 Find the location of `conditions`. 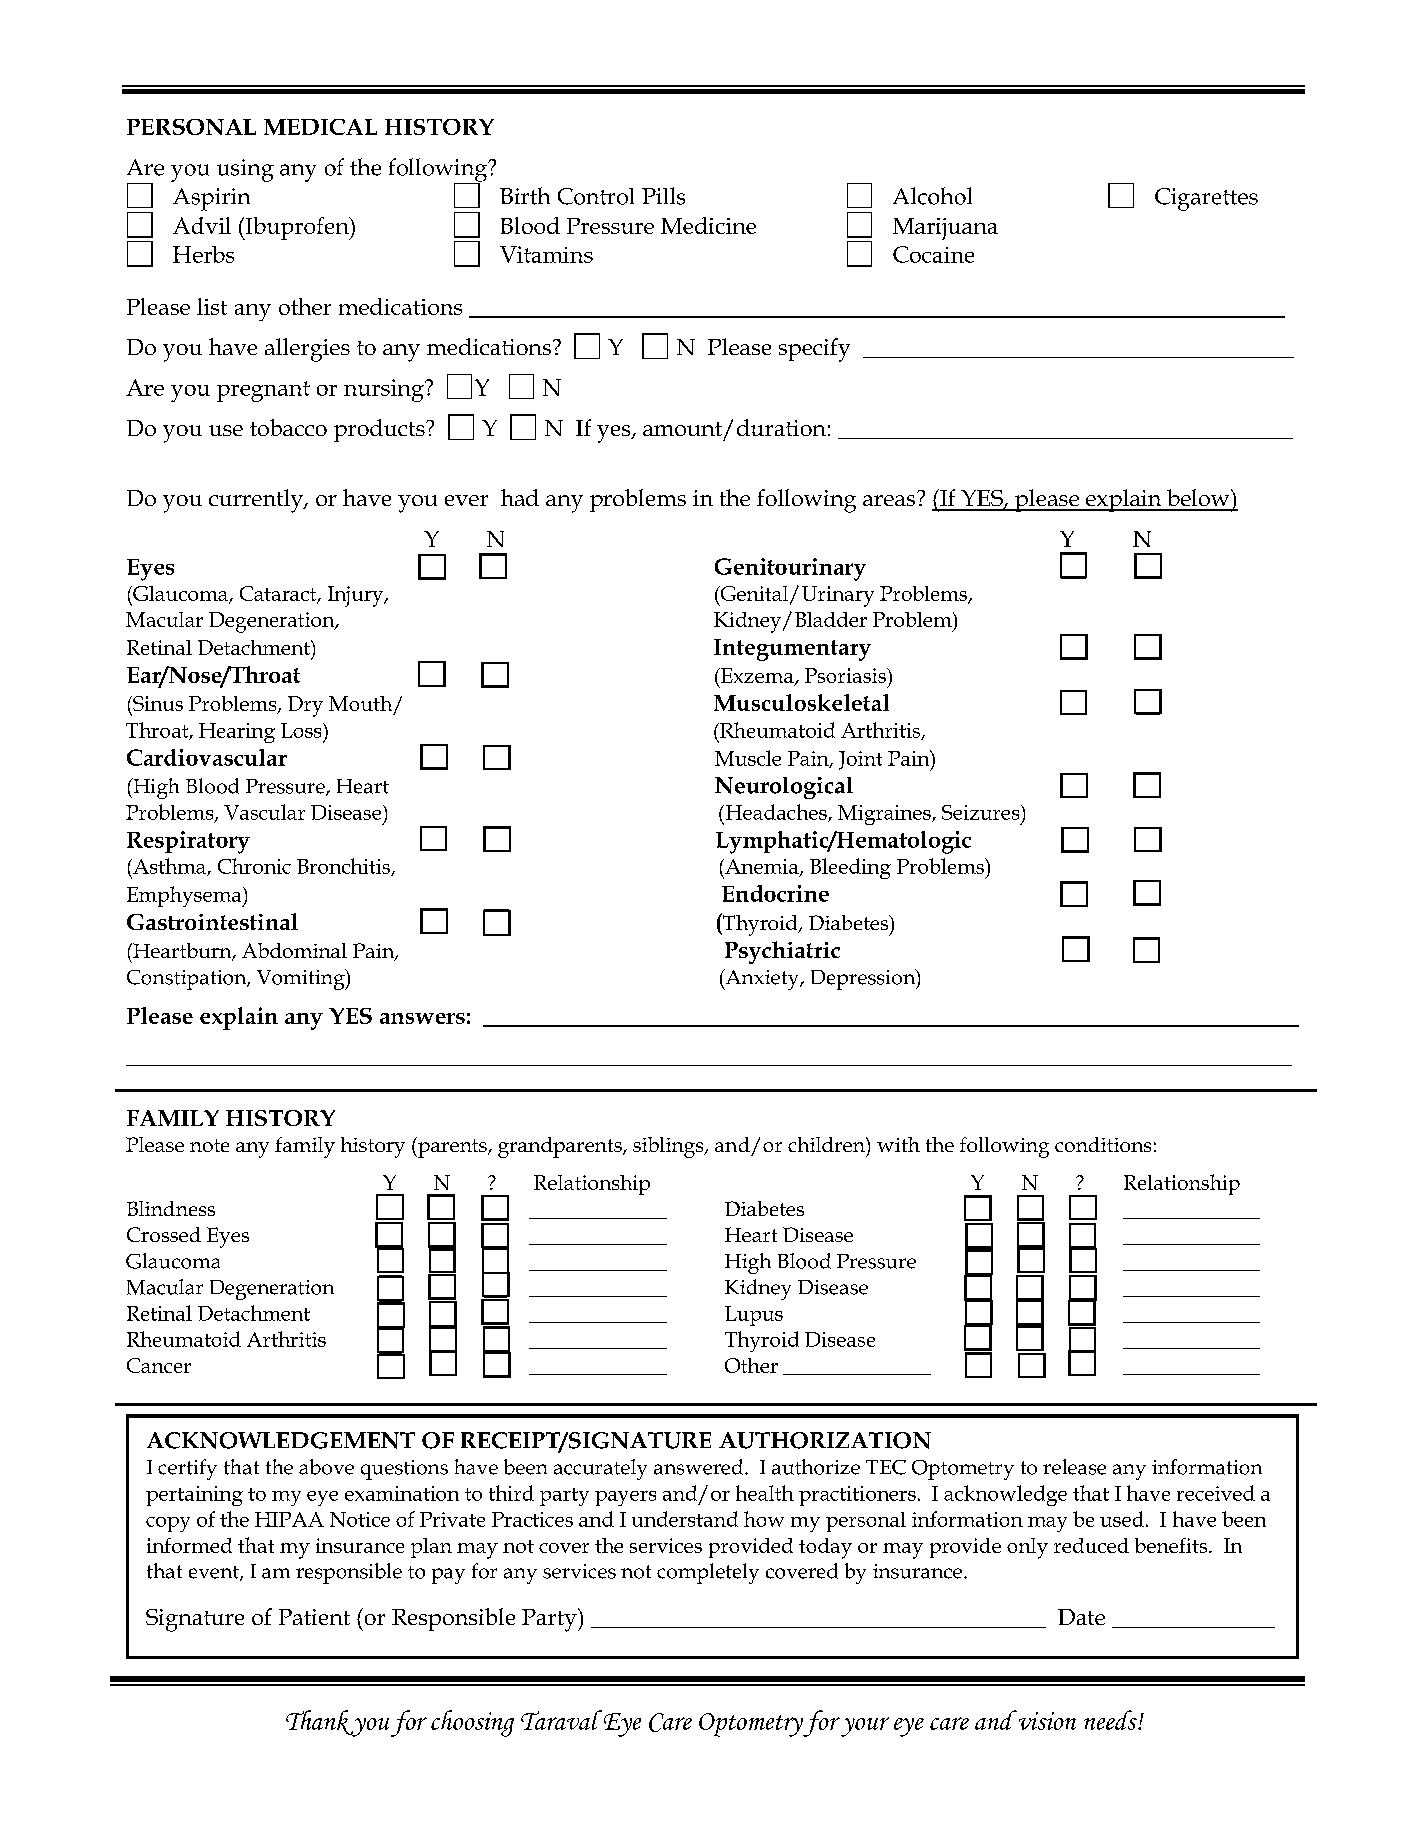

conditions is located at coordinates (1103, 1144).
